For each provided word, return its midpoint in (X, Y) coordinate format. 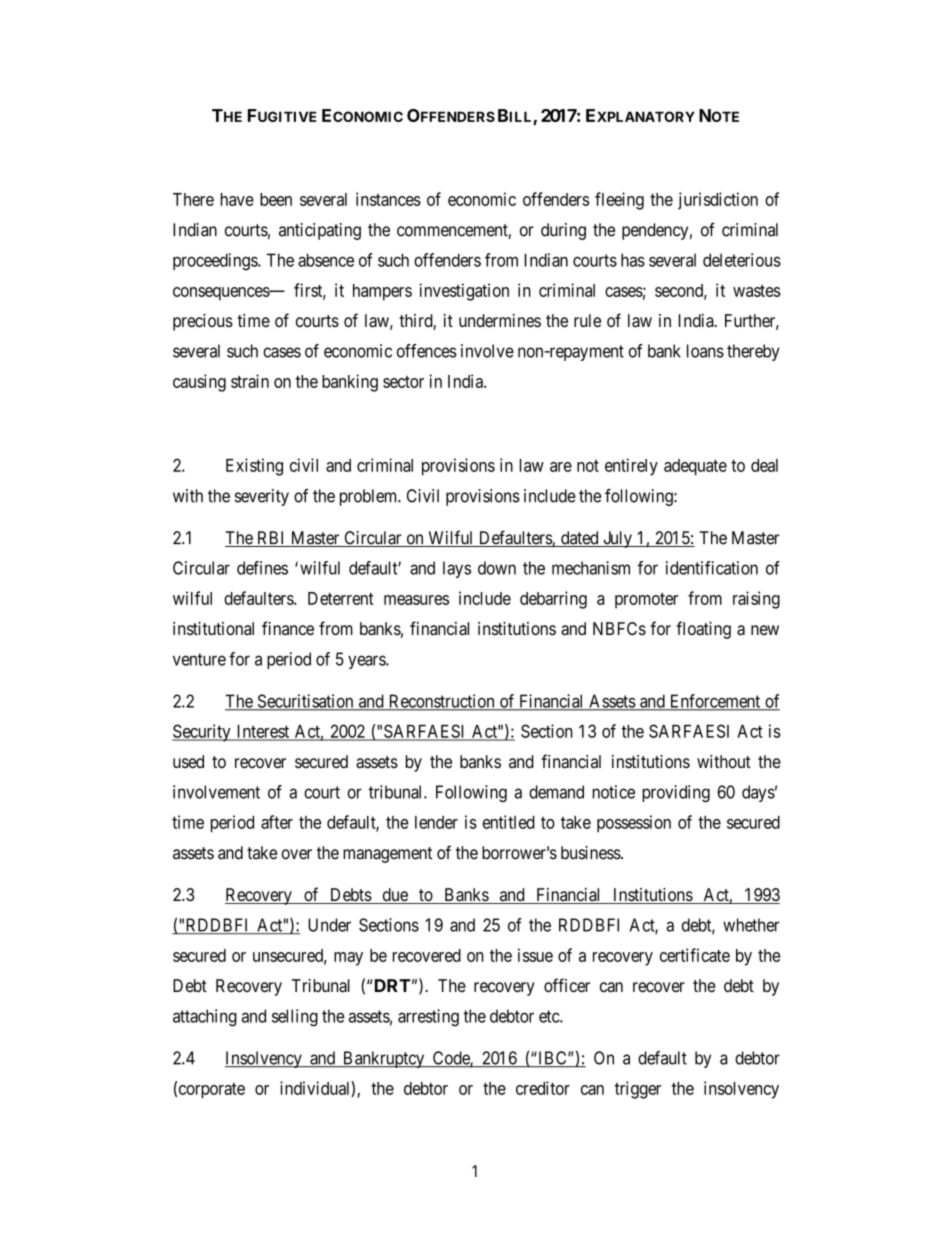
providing (676, 793)
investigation (464, 292)
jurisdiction (718, 201)
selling (295, 1018)
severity (262, 497)
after (277, 822)
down (497, 568)
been (276, 199)
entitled (509, 822)
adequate (695, 467)
